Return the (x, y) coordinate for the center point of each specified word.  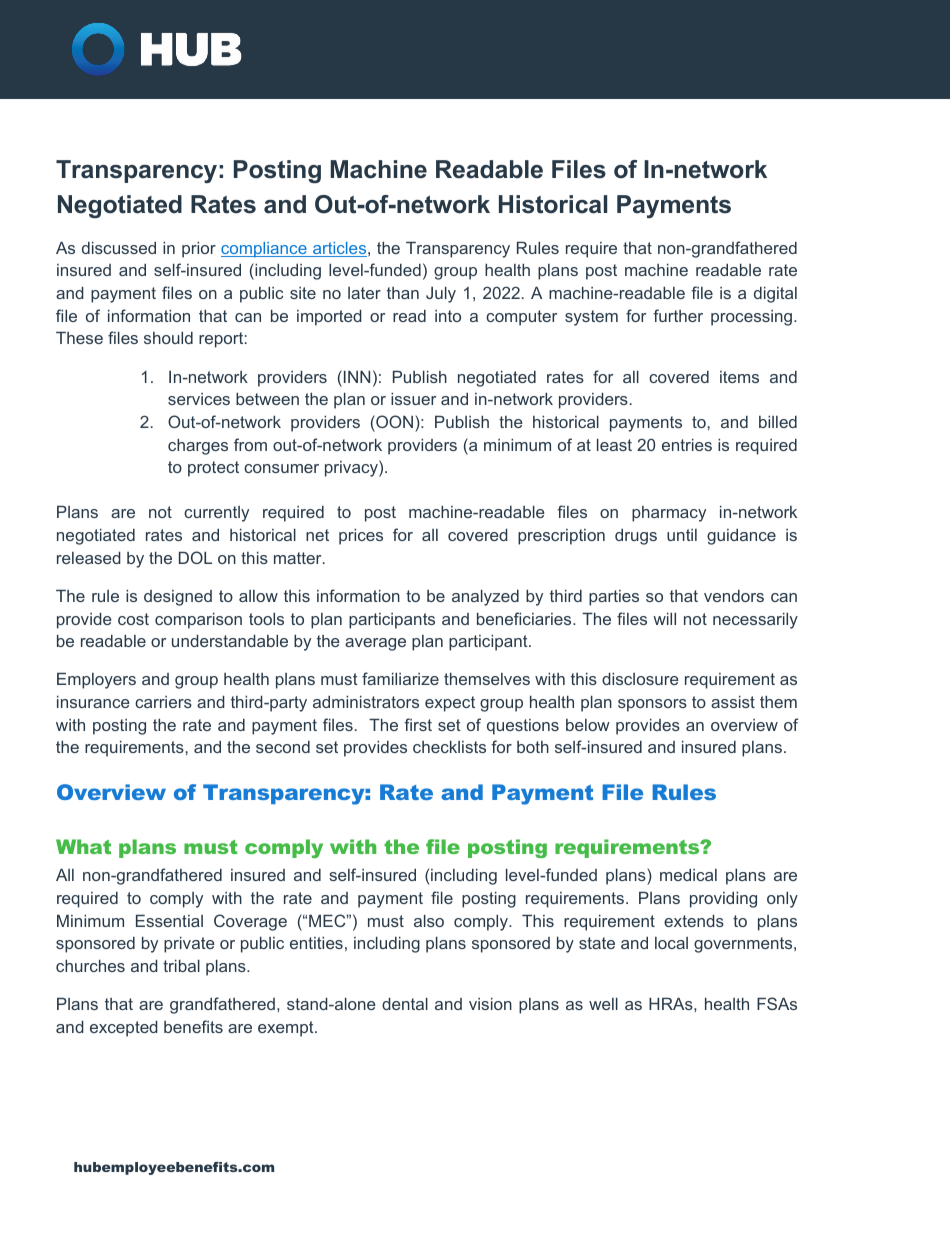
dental (405, 1004)
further (678, 315)
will (664, 619)
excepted (124, 1029)
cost (133, 619)
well (603, 1004)
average (375, 644)
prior (199, 250)
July (441, 295)
